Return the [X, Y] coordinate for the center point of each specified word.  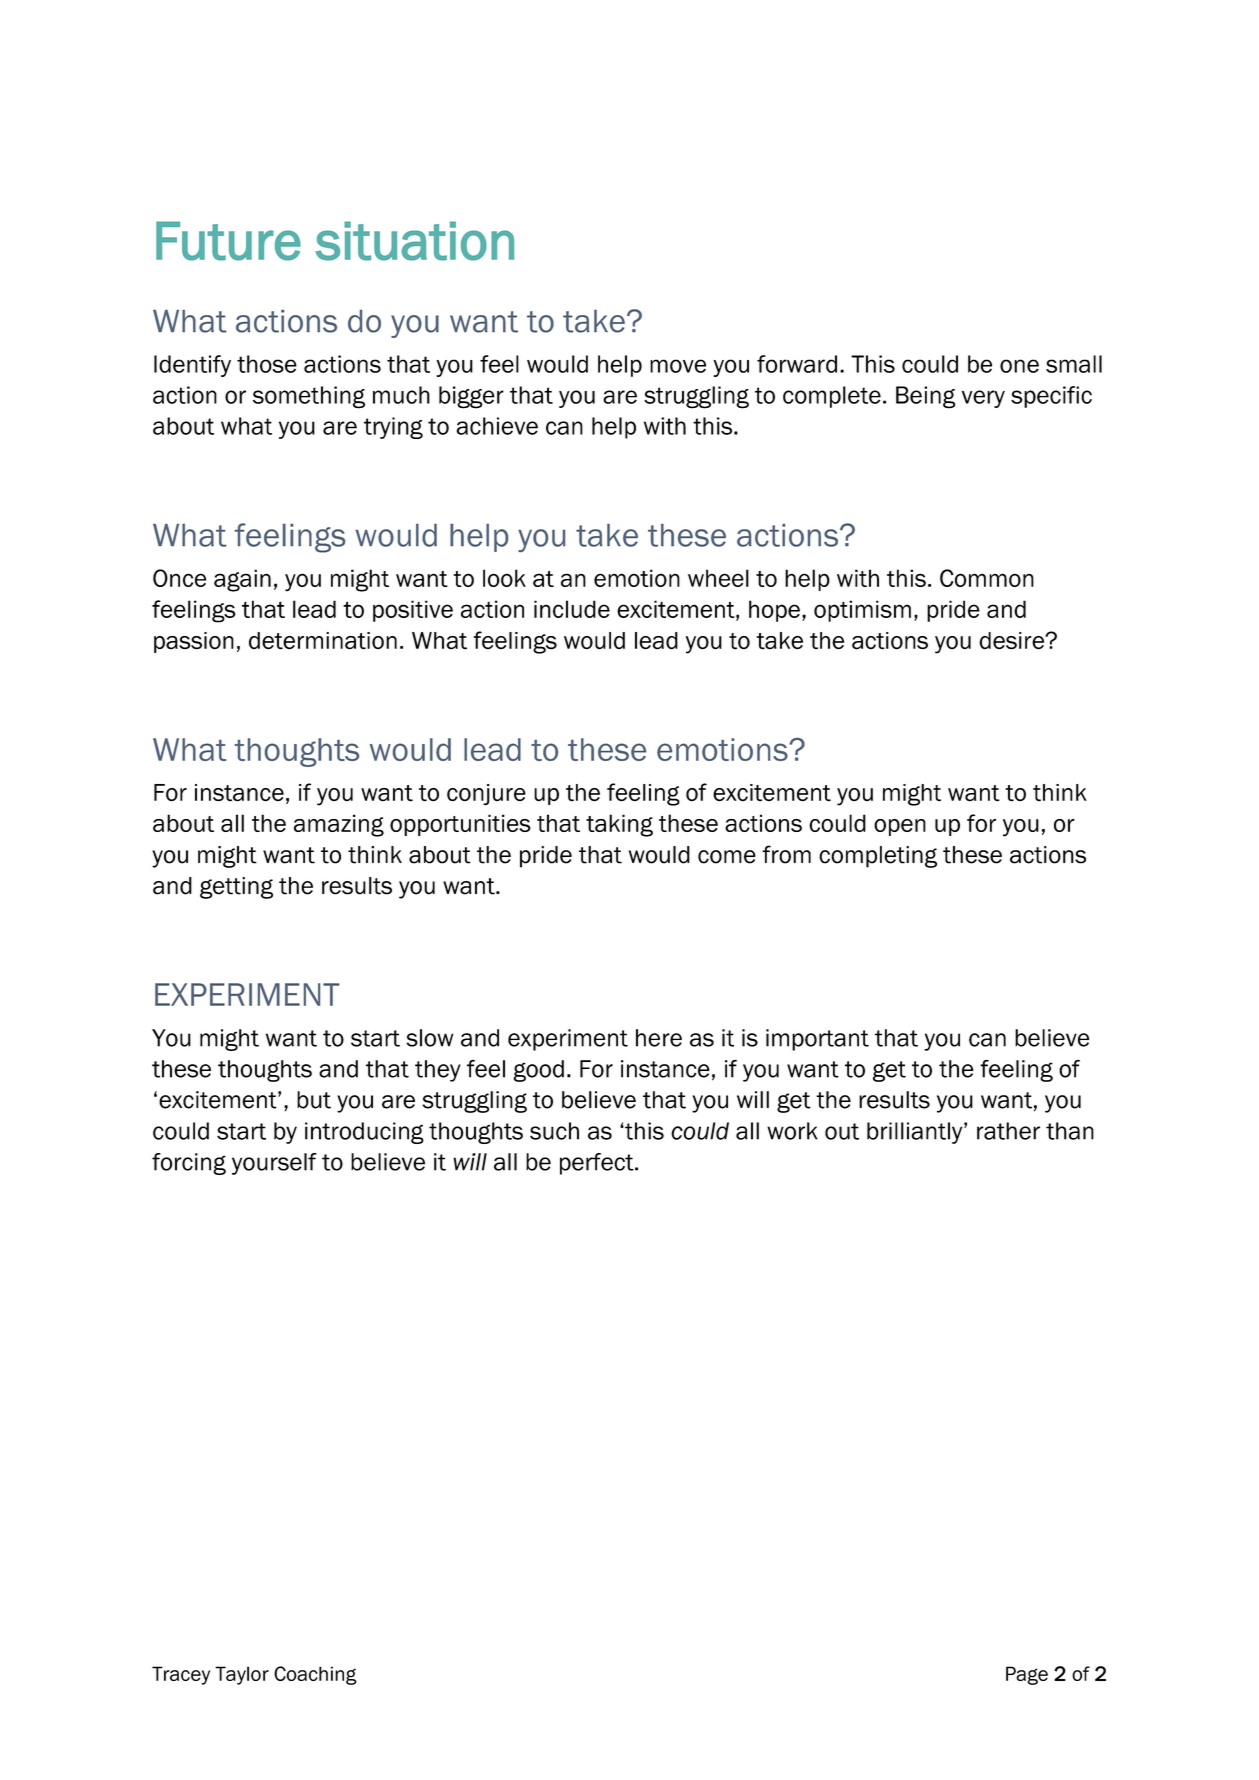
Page [1027, 1675]
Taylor [242, 1675]
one [1019, 366]
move [678, 366]
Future [228, 241]
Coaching [315, 1675]
